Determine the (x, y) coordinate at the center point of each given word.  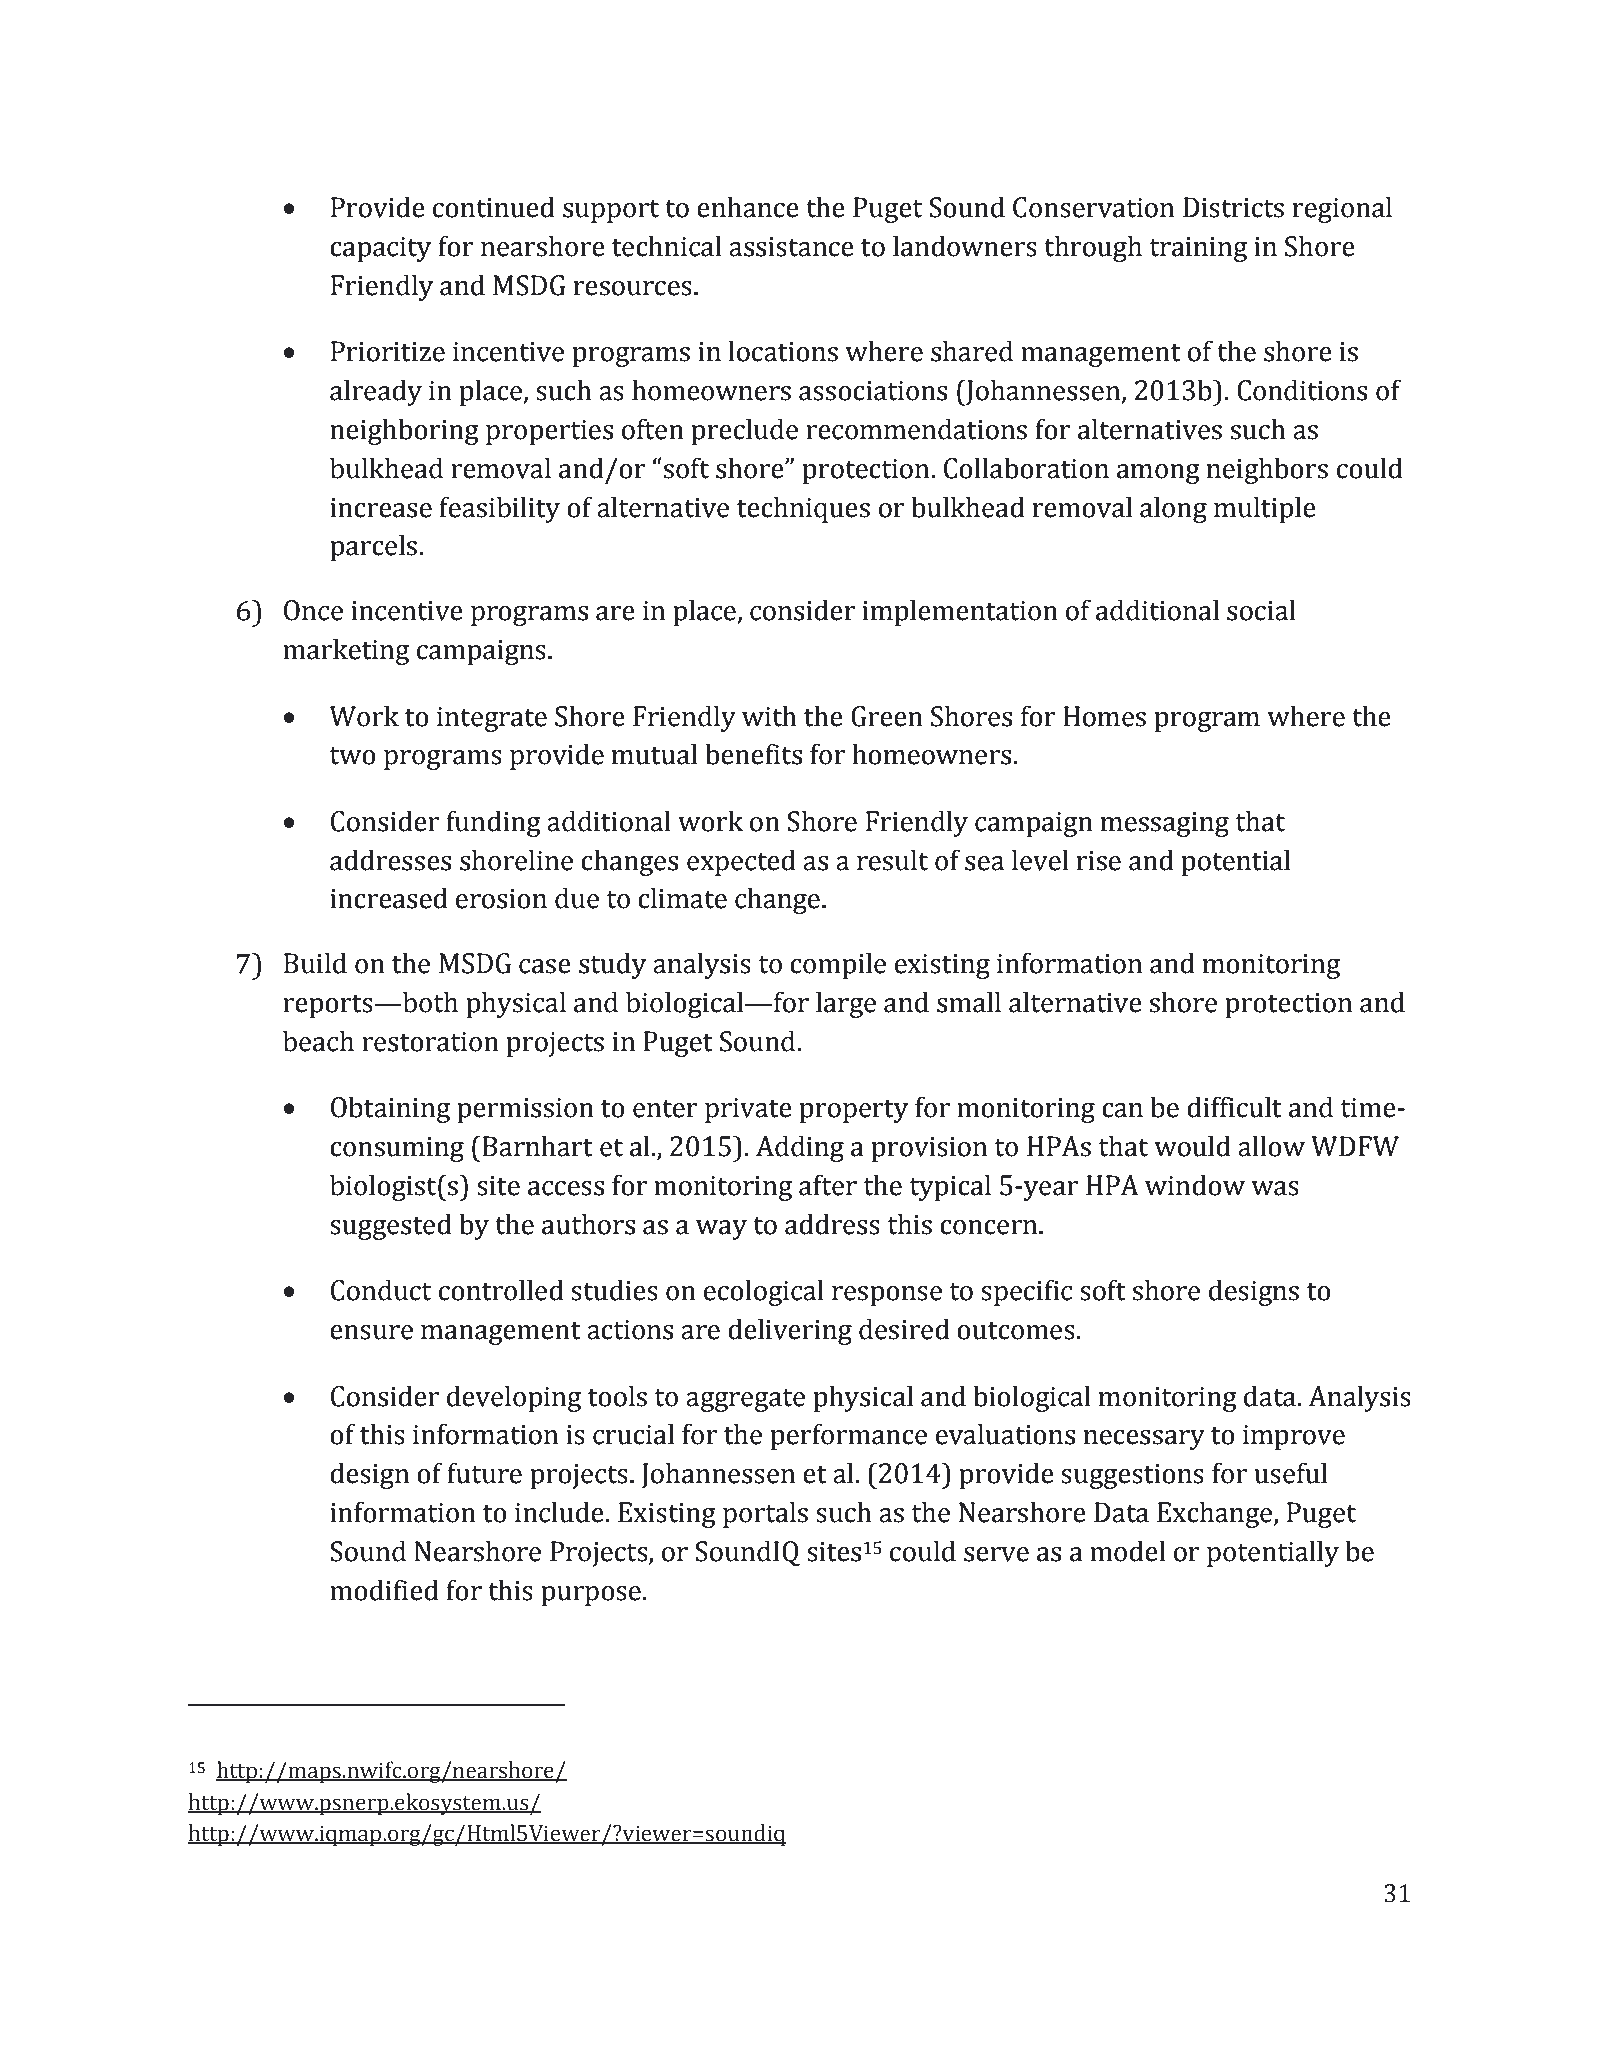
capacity (380, 249)
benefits (753, 754)
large (846, 1004)
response (887, 1296)
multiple (1265, 509)
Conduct (381, 1290)
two (352, 756)
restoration (430, 1042)
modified (384, 1590)
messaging (1165, 824)
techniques (803, 509)
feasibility (499, 509)
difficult (1234, 1107)
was (1275, 1188)
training (1198, 249)
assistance (791, 247)
